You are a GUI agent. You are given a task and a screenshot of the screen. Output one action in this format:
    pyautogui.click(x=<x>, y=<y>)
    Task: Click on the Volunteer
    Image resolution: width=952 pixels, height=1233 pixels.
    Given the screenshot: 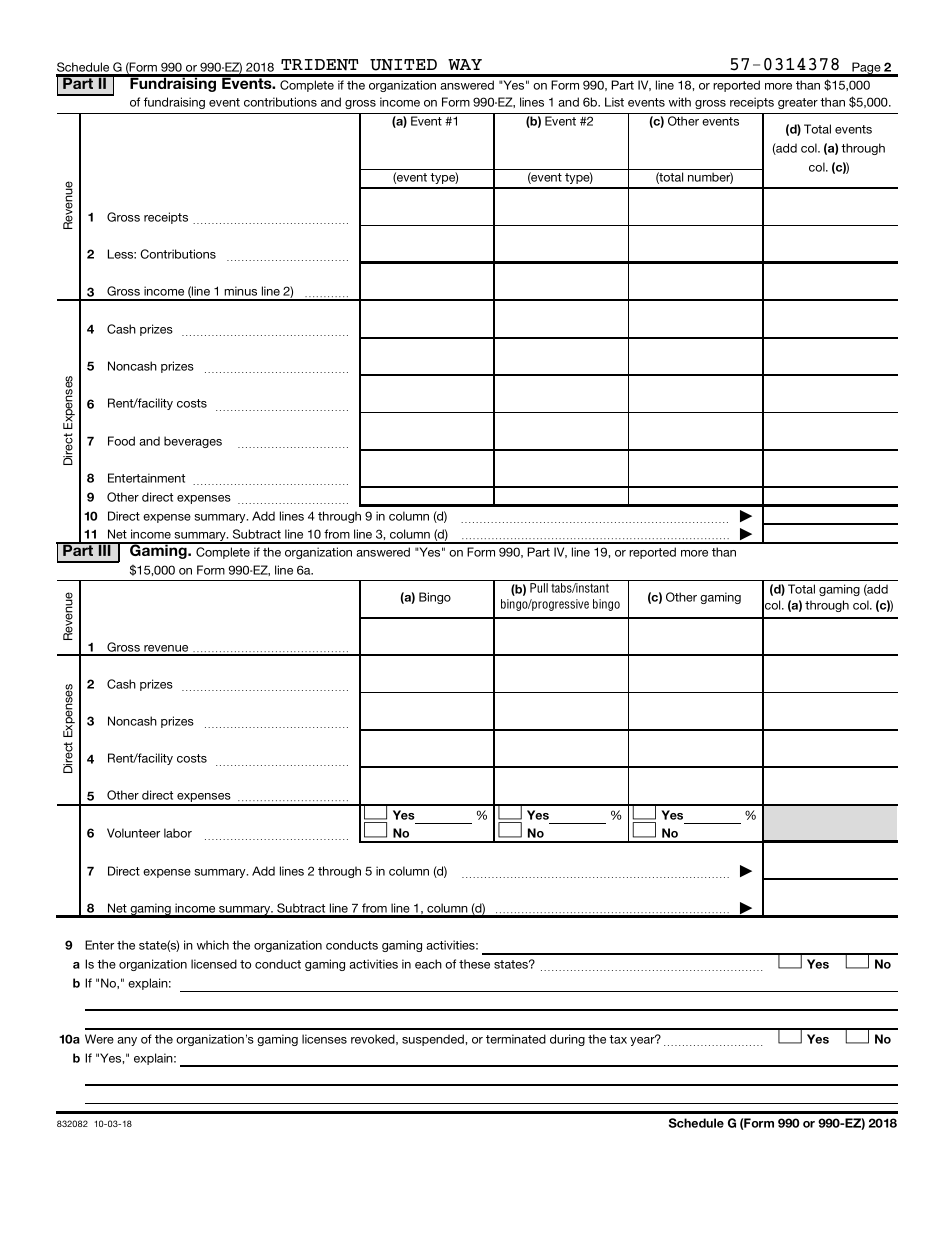 What is the action you would take?
    pyautogui.click(x=133, y=833)
